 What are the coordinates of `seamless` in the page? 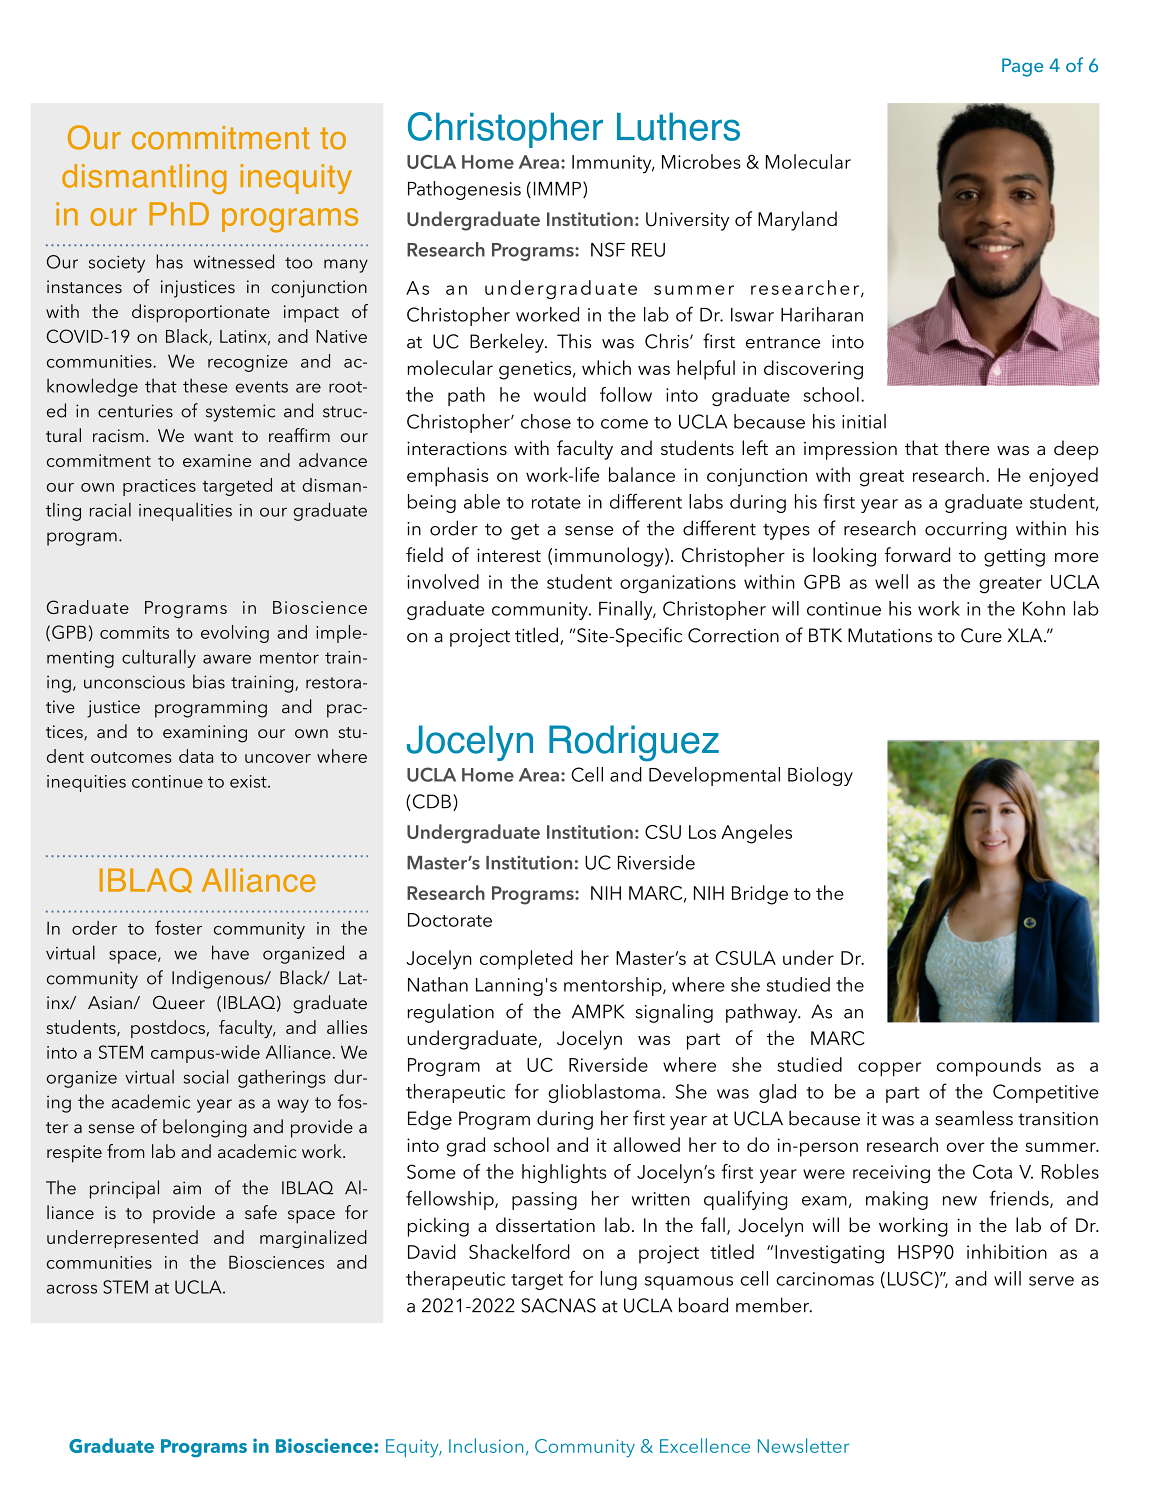 It's located at (974, 1118).
